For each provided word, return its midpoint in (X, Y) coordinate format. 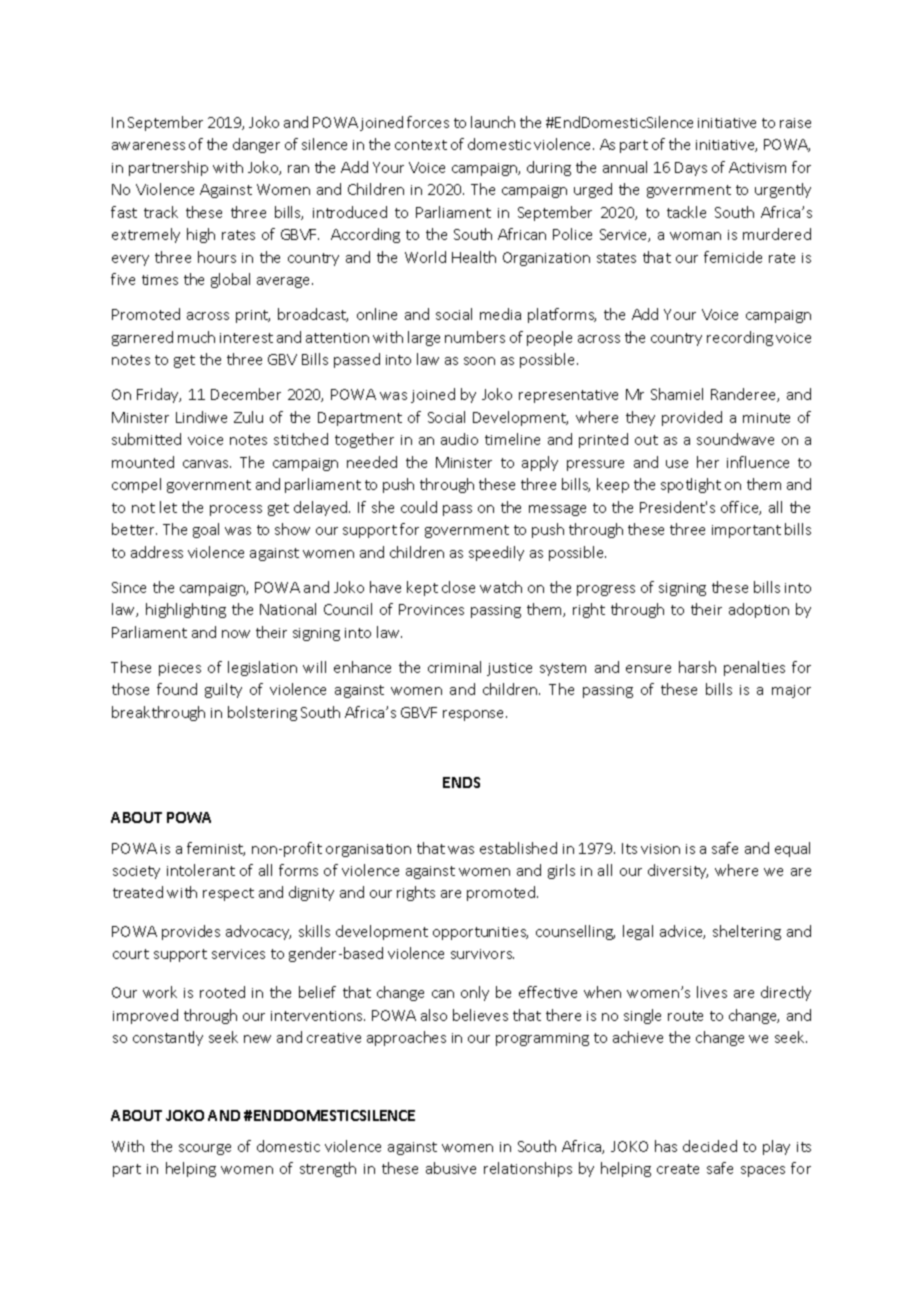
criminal (454, 667)
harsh (697, 667)
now (236, 634)
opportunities (480, 933)
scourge (205, 1149)
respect (228, 894)
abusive (451, 1168)
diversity (678, 871)
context (421, 145)
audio (459, 439)
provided (692, 418)
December (246, 394)
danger (256, 145)
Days (691, 169)
